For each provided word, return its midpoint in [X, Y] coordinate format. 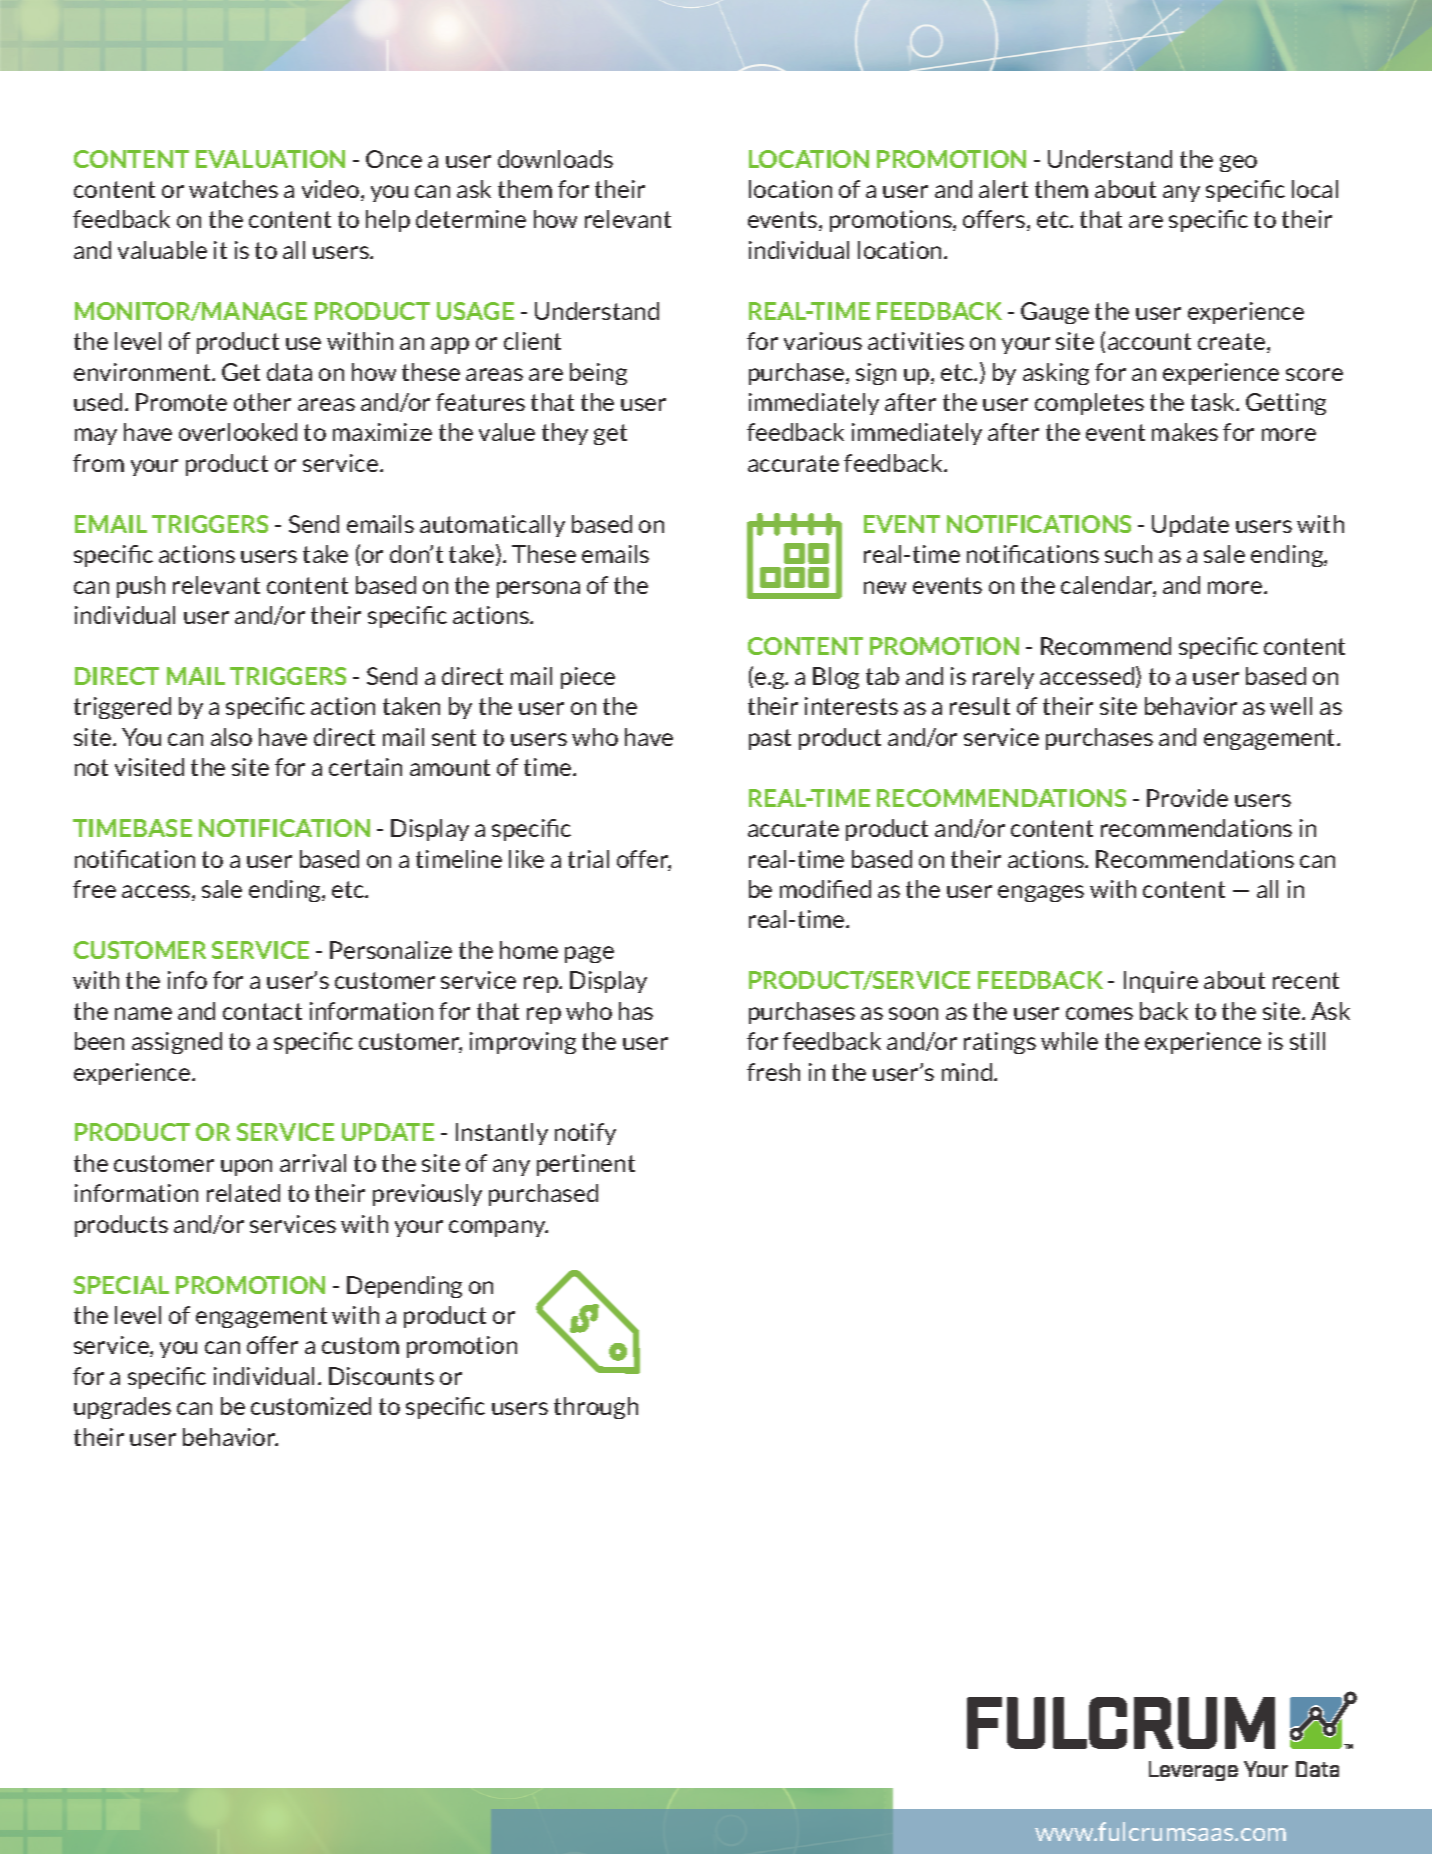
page [589, 954]
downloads [555, 159]
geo [1238, 163]
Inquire [1161, 982]
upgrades [122, 1408]
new [885, 587]
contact [262, 1011]
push [141, 587]
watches [233, 189]
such [1128, 554]
